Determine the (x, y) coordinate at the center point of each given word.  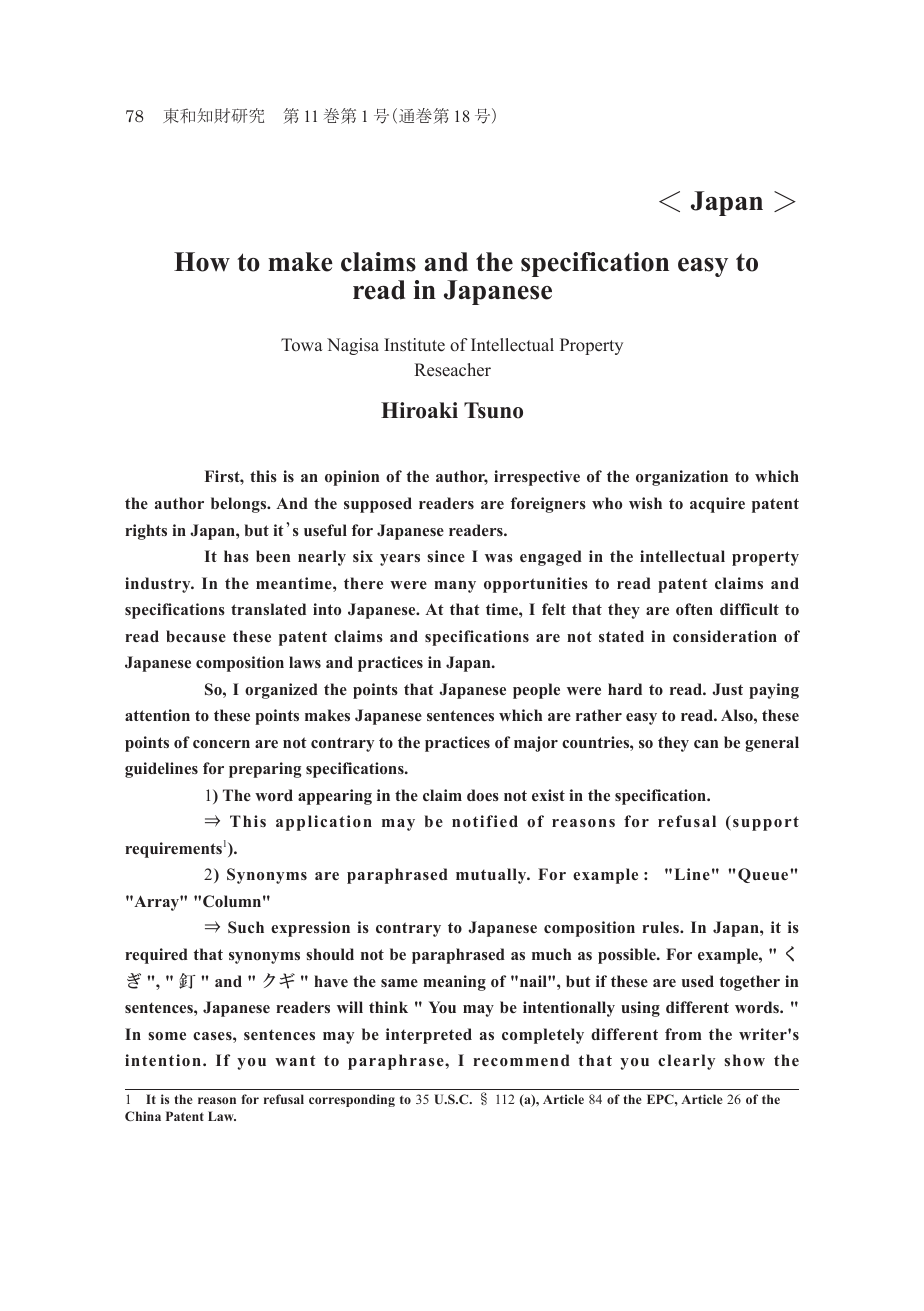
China (143, 1116)
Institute (414, 345)
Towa (302, 345)
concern (221, 744)
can (706, 744)
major (536, 744)
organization (682, 478)
